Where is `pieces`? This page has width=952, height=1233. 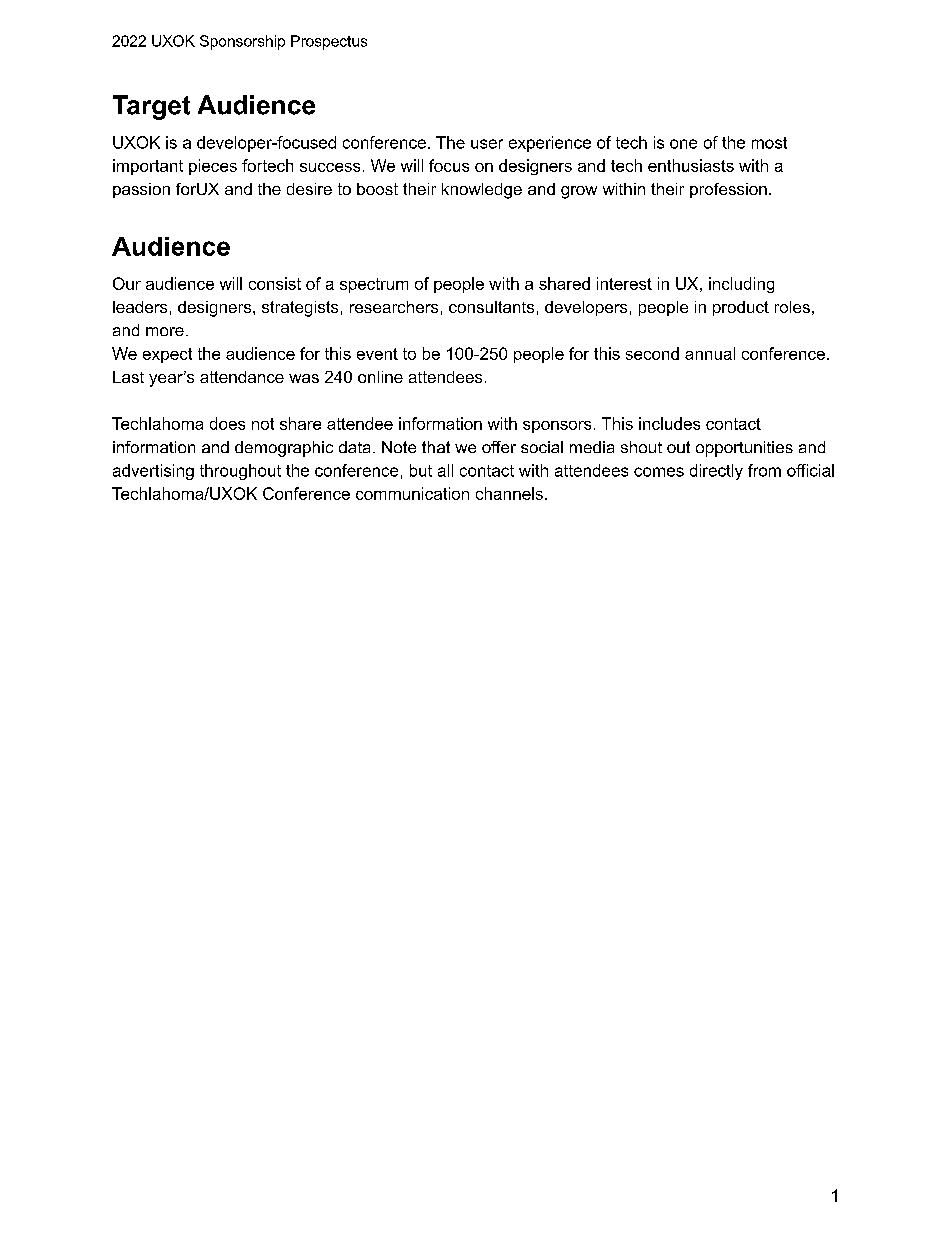
pieces is located at coordinates (213, 167).
